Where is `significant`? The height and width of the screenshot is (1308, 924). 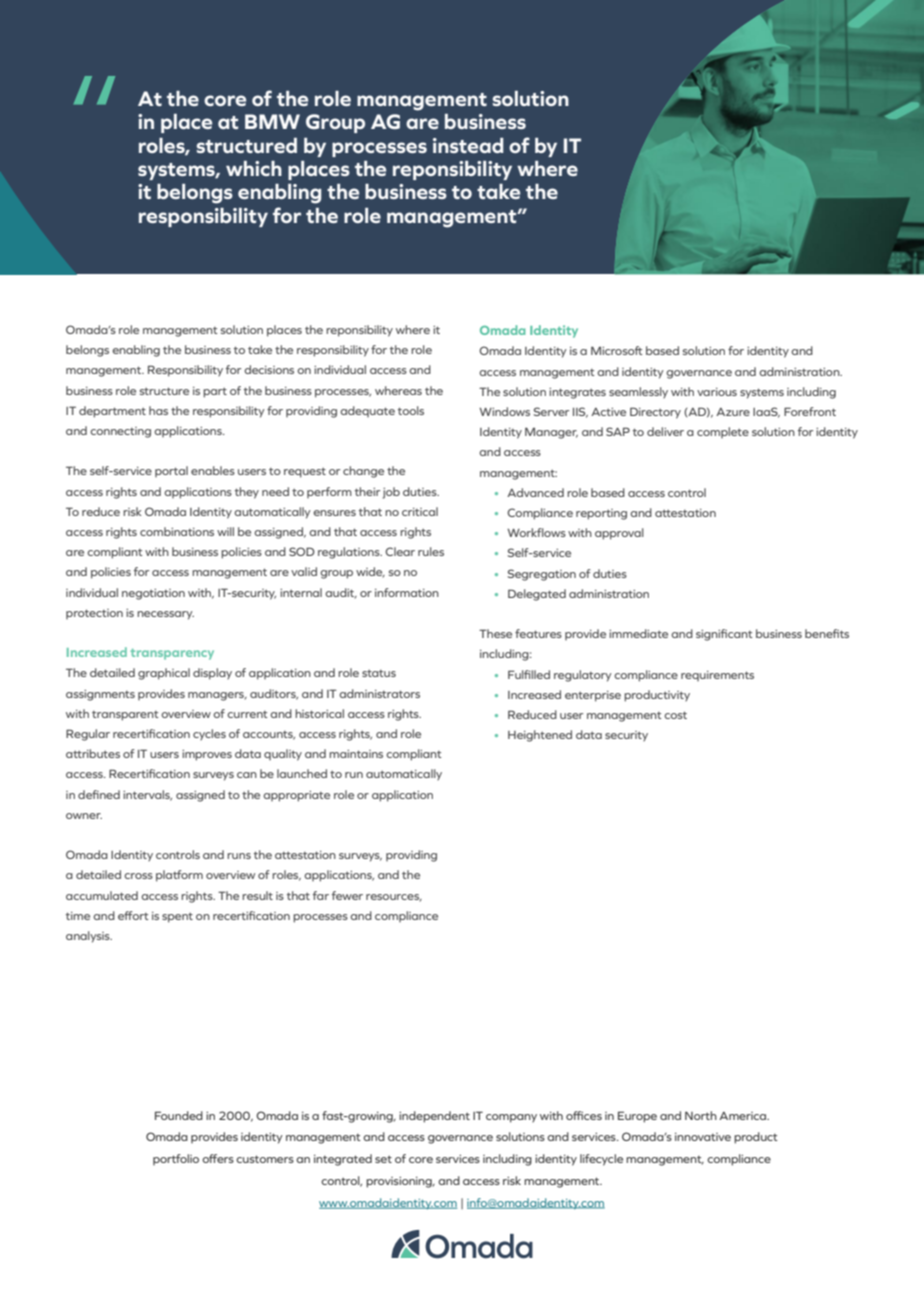 significant is located at coordinates (724, 635).
